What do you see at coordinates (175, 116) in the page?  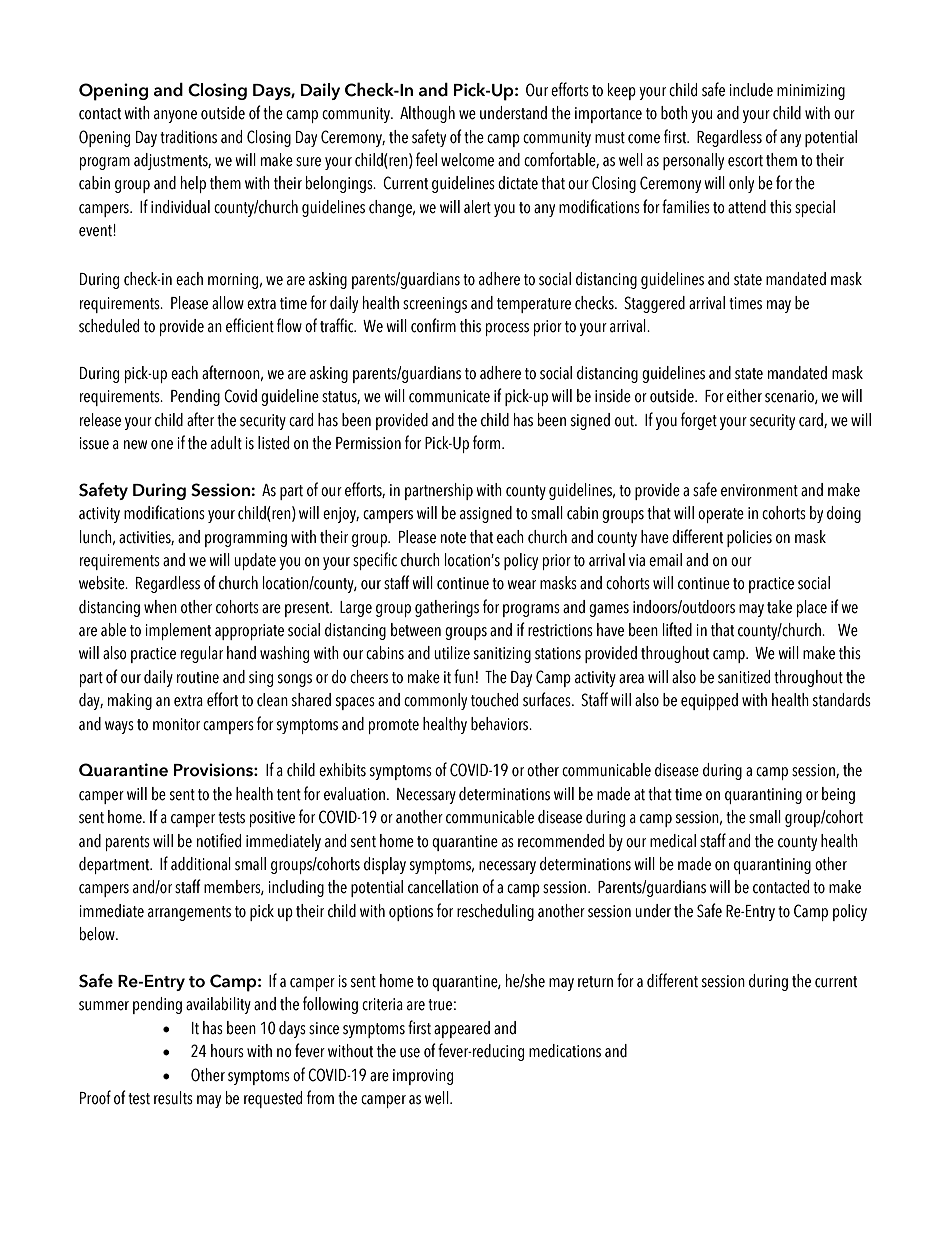 I see `anyone` at bounding box center [175, 116].
